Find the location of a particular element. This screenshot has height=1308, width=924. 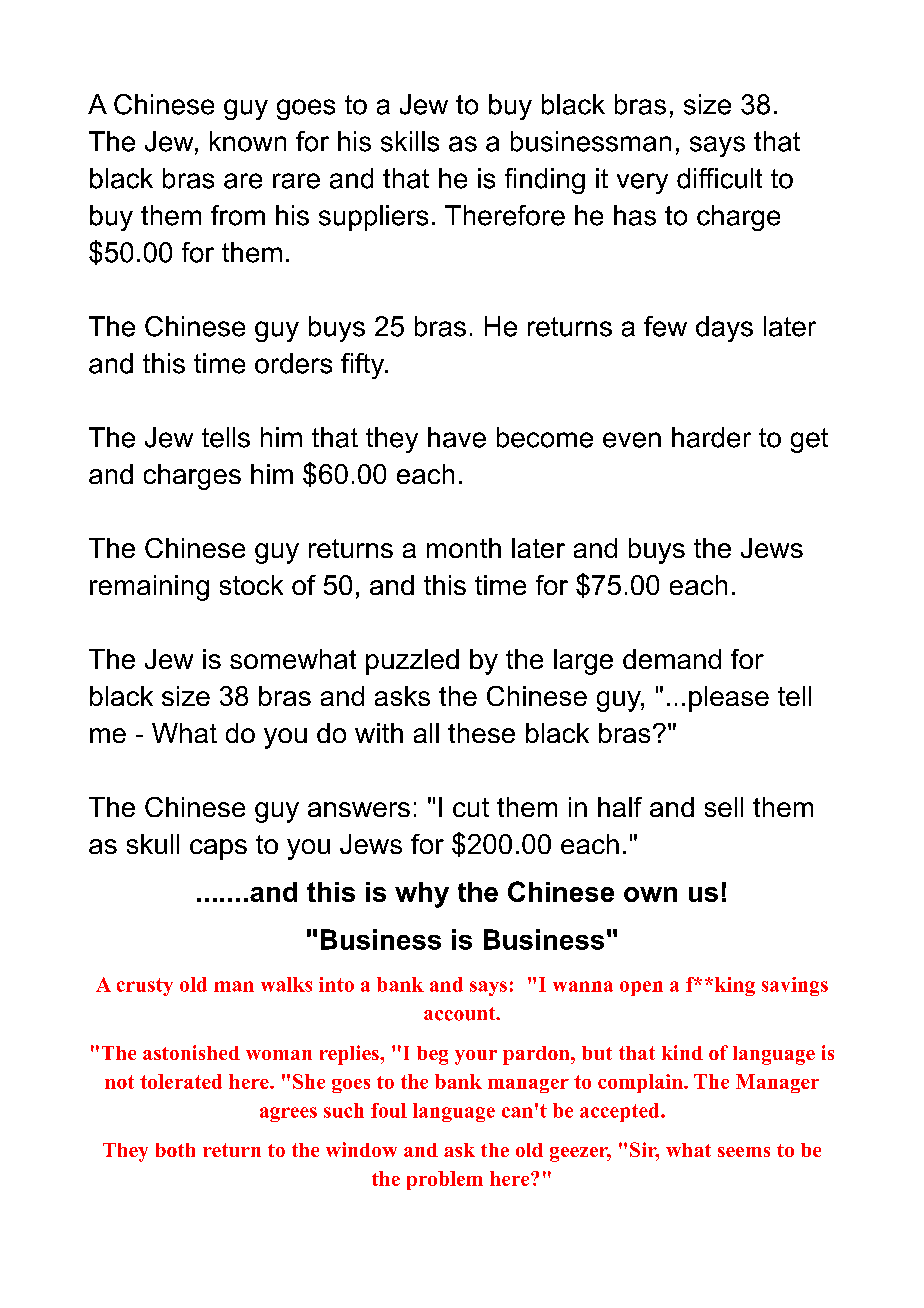

skills is located at coordinates (410, 141).
